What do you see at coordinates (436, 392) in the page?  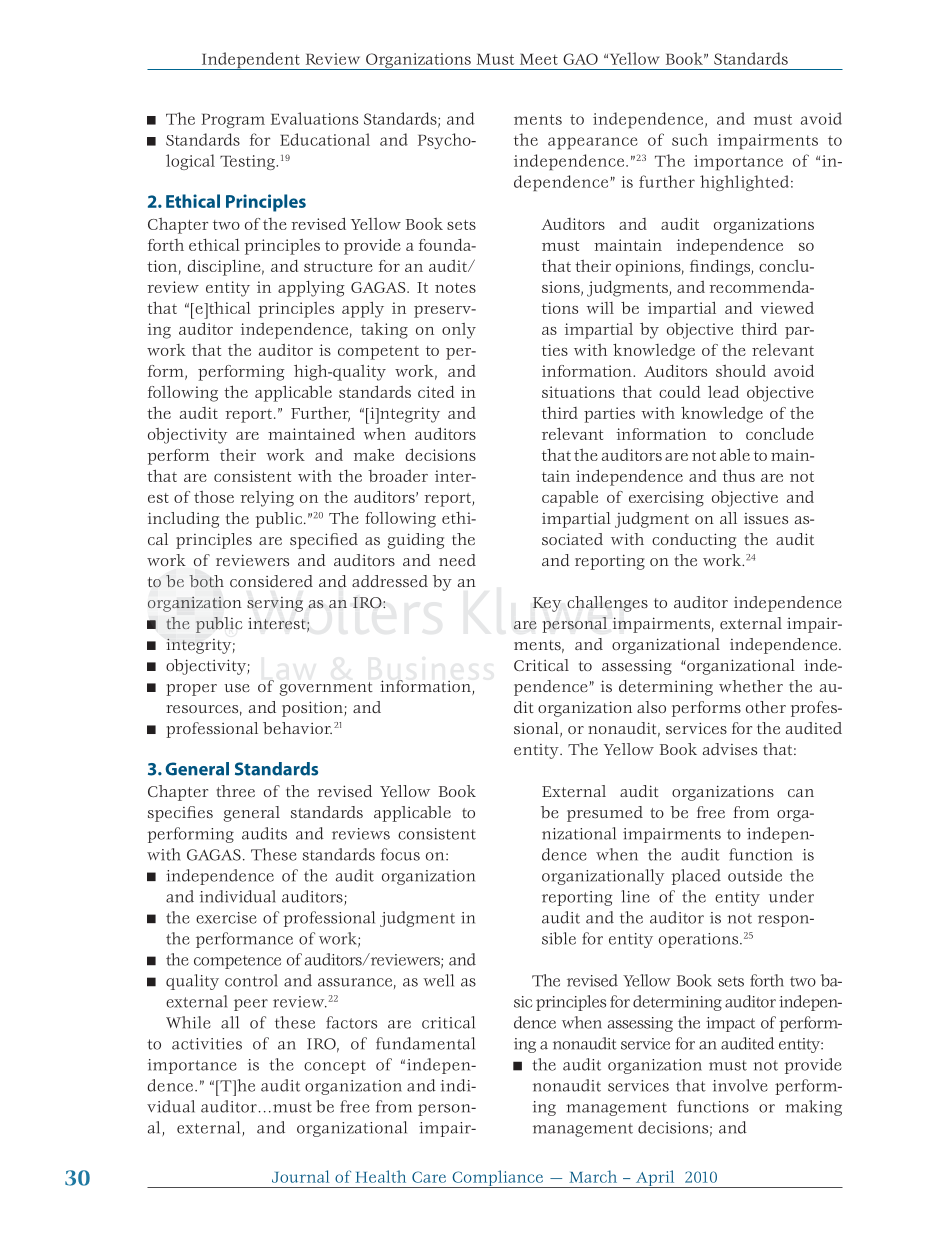 I see `cited` at bounding box center [436, 392].
